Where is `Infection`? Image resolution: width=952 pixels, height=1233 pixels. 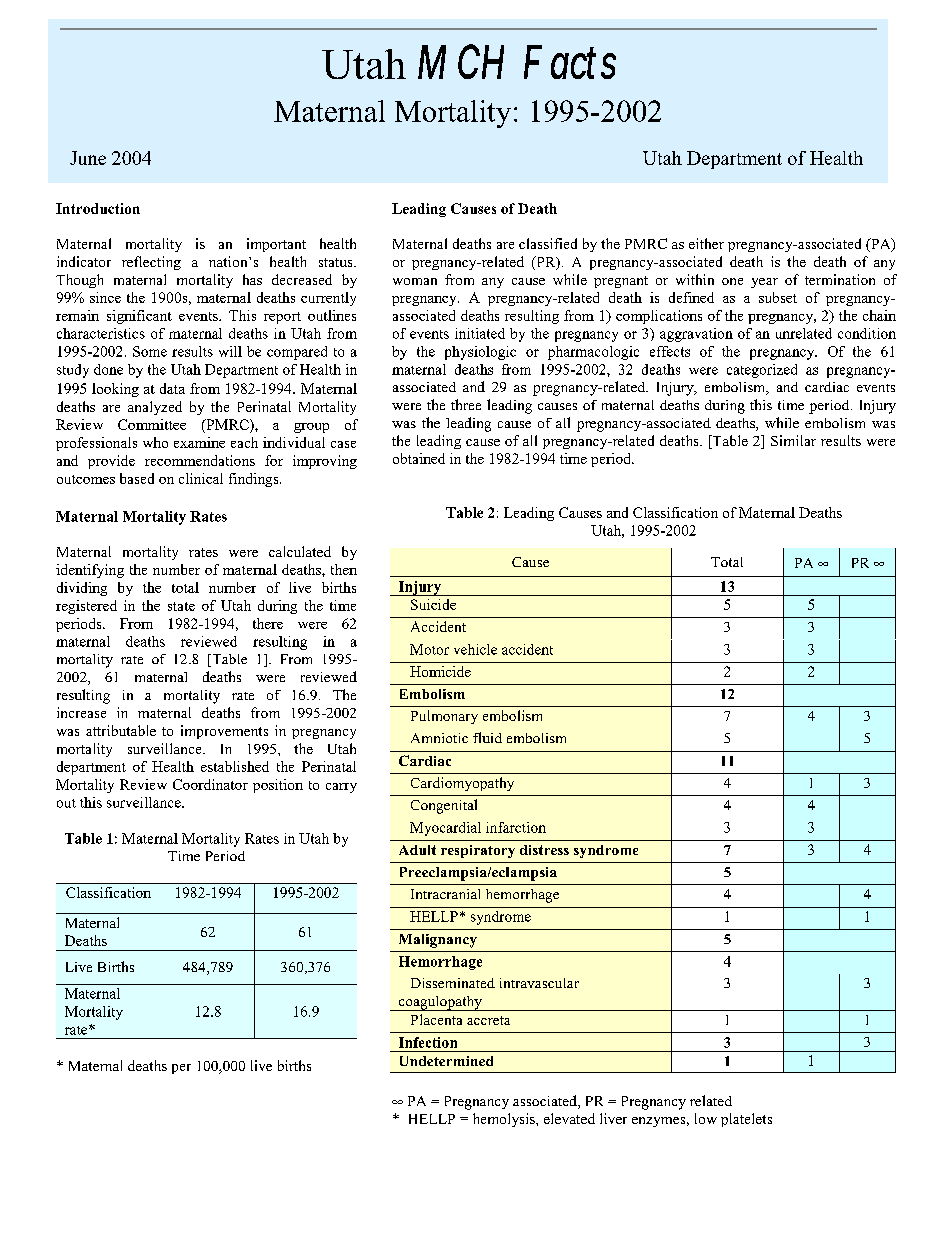
Infection is located at coordinates (428, 1042).
